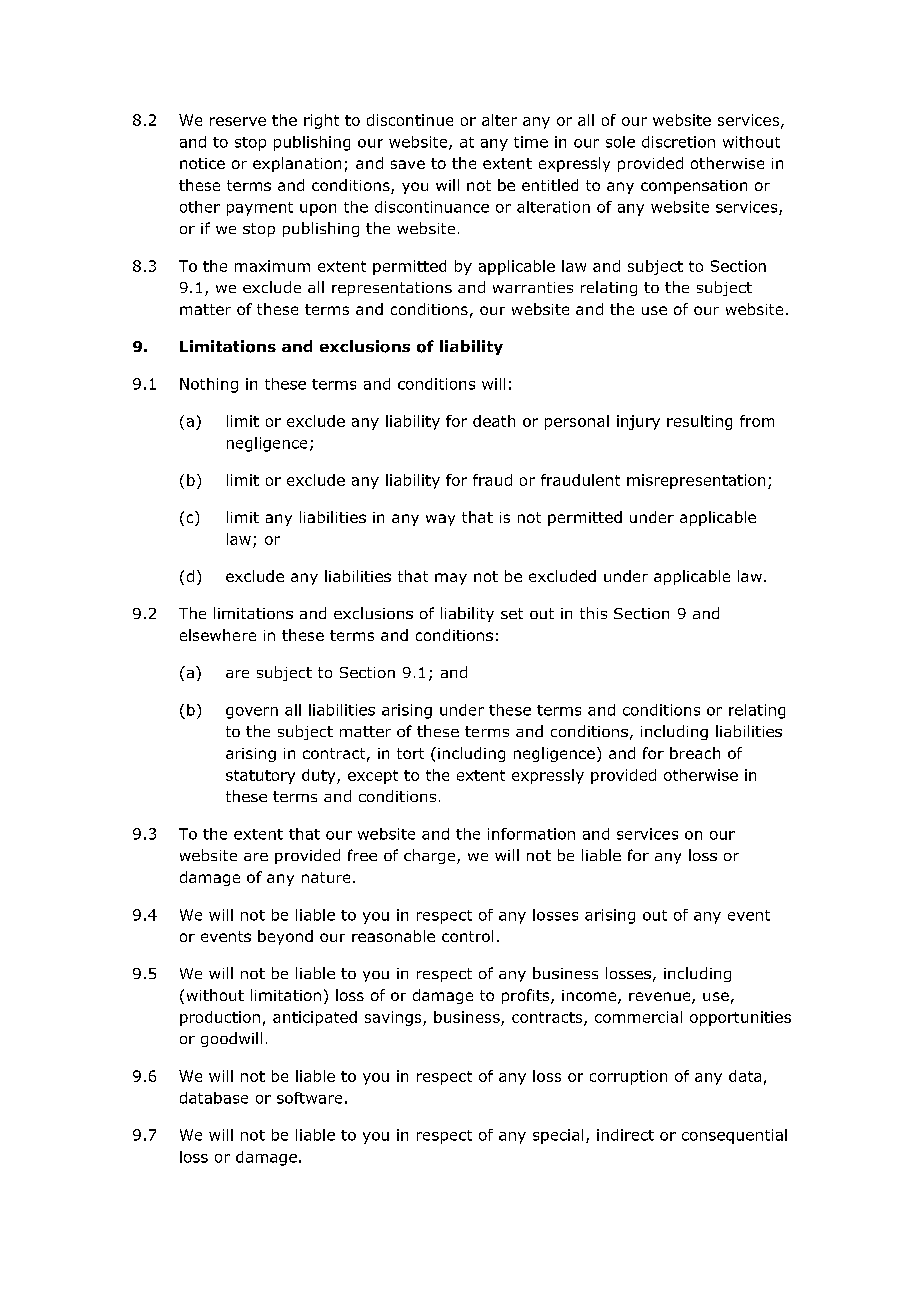 Image resolution: width=924 pixels, height=1308 pixels. What do you see at coordinates (431, 856) in the screenshot?
I see `charge` at bounding box center [431, 856].
